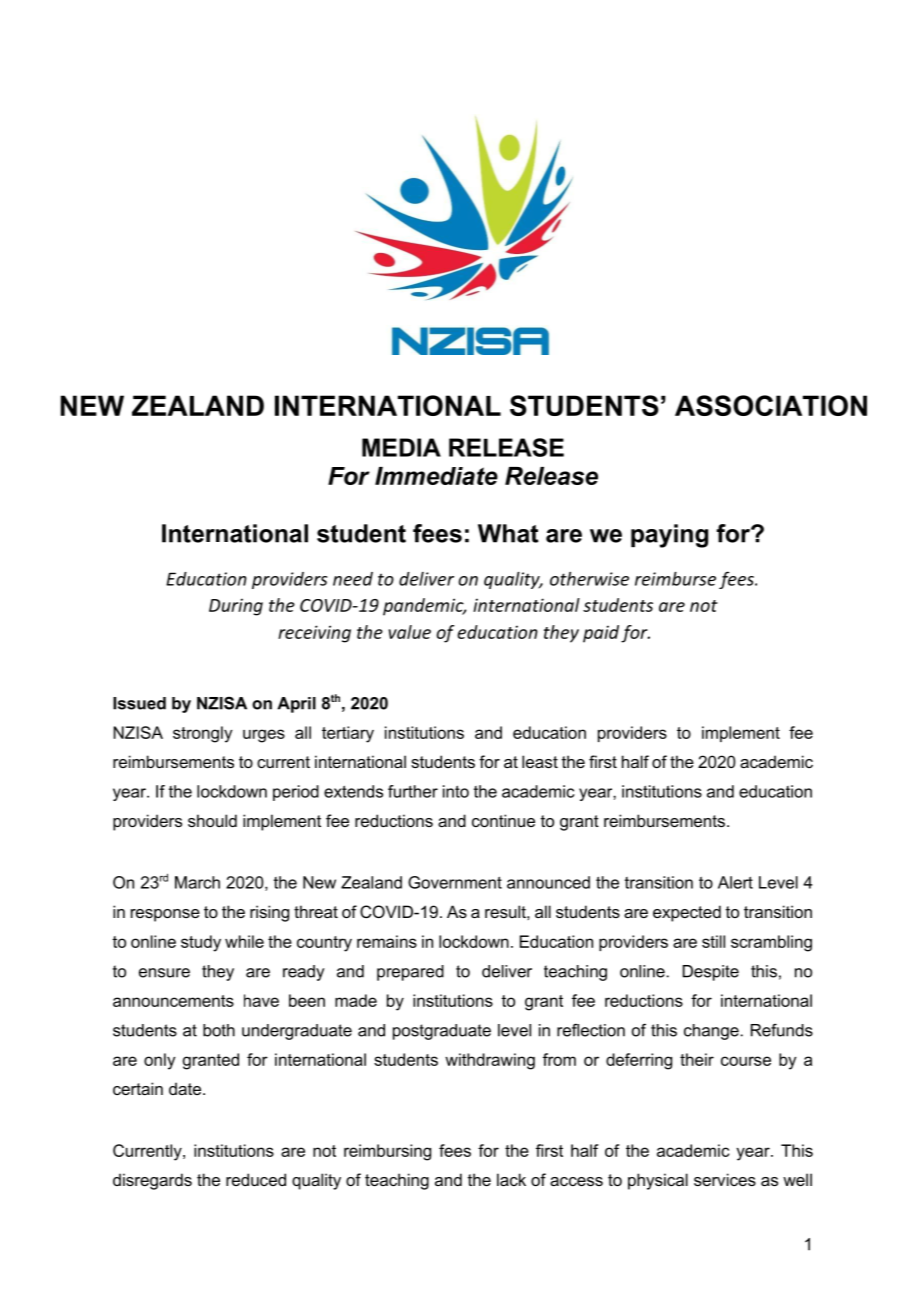  I want to click on reduced, so click(256, 1179).
